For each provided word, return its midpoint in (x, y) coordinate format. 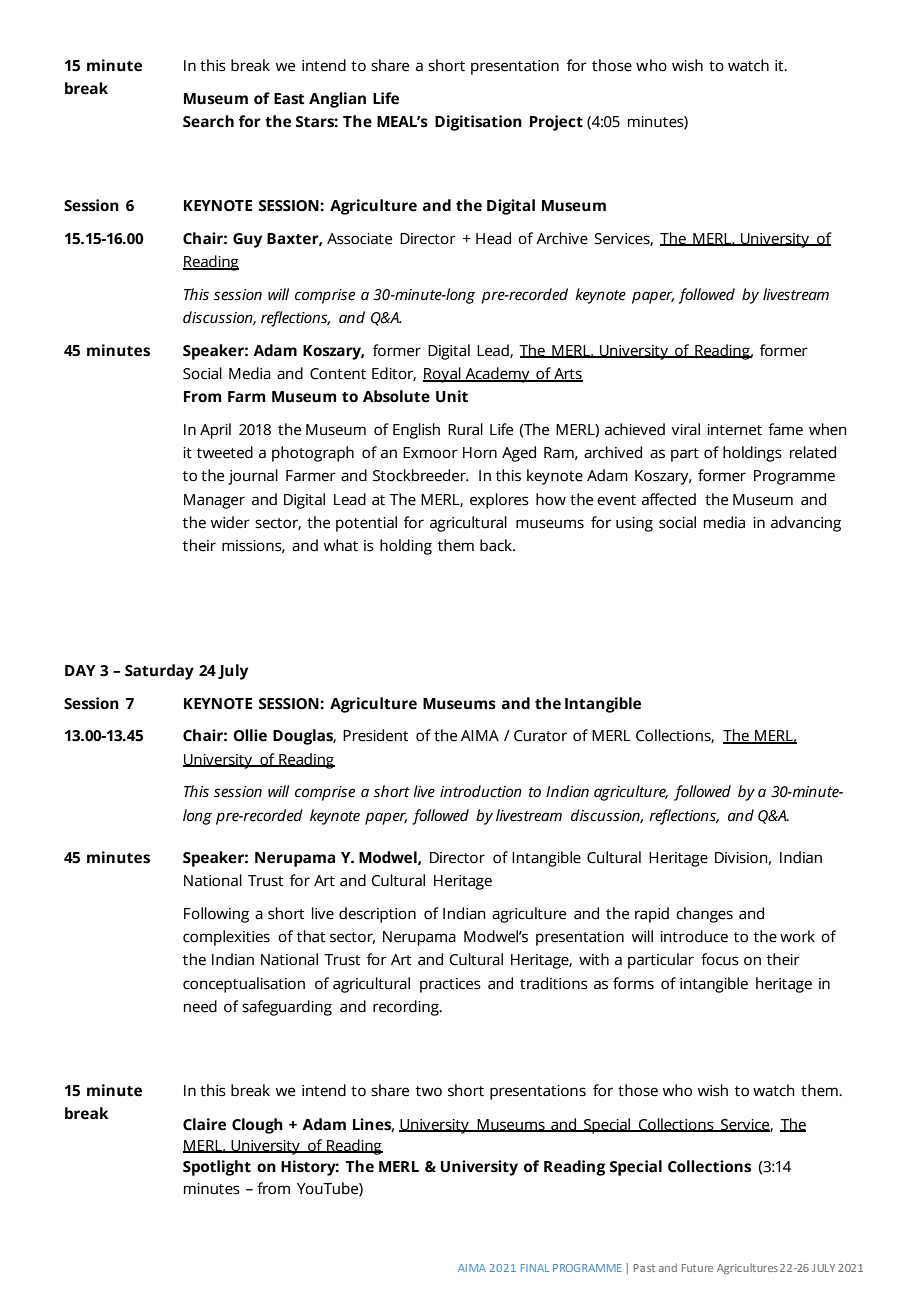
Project (556, 123)
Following (216, 915)
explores (499, 501)
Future (697, 1268)
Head (493, 238)
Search (208, 121)
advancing (806, 524)
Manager (214, 501)
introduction (481, 791)
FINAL (535, 1268)
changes (704, 915)
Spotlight (217, 1168)
